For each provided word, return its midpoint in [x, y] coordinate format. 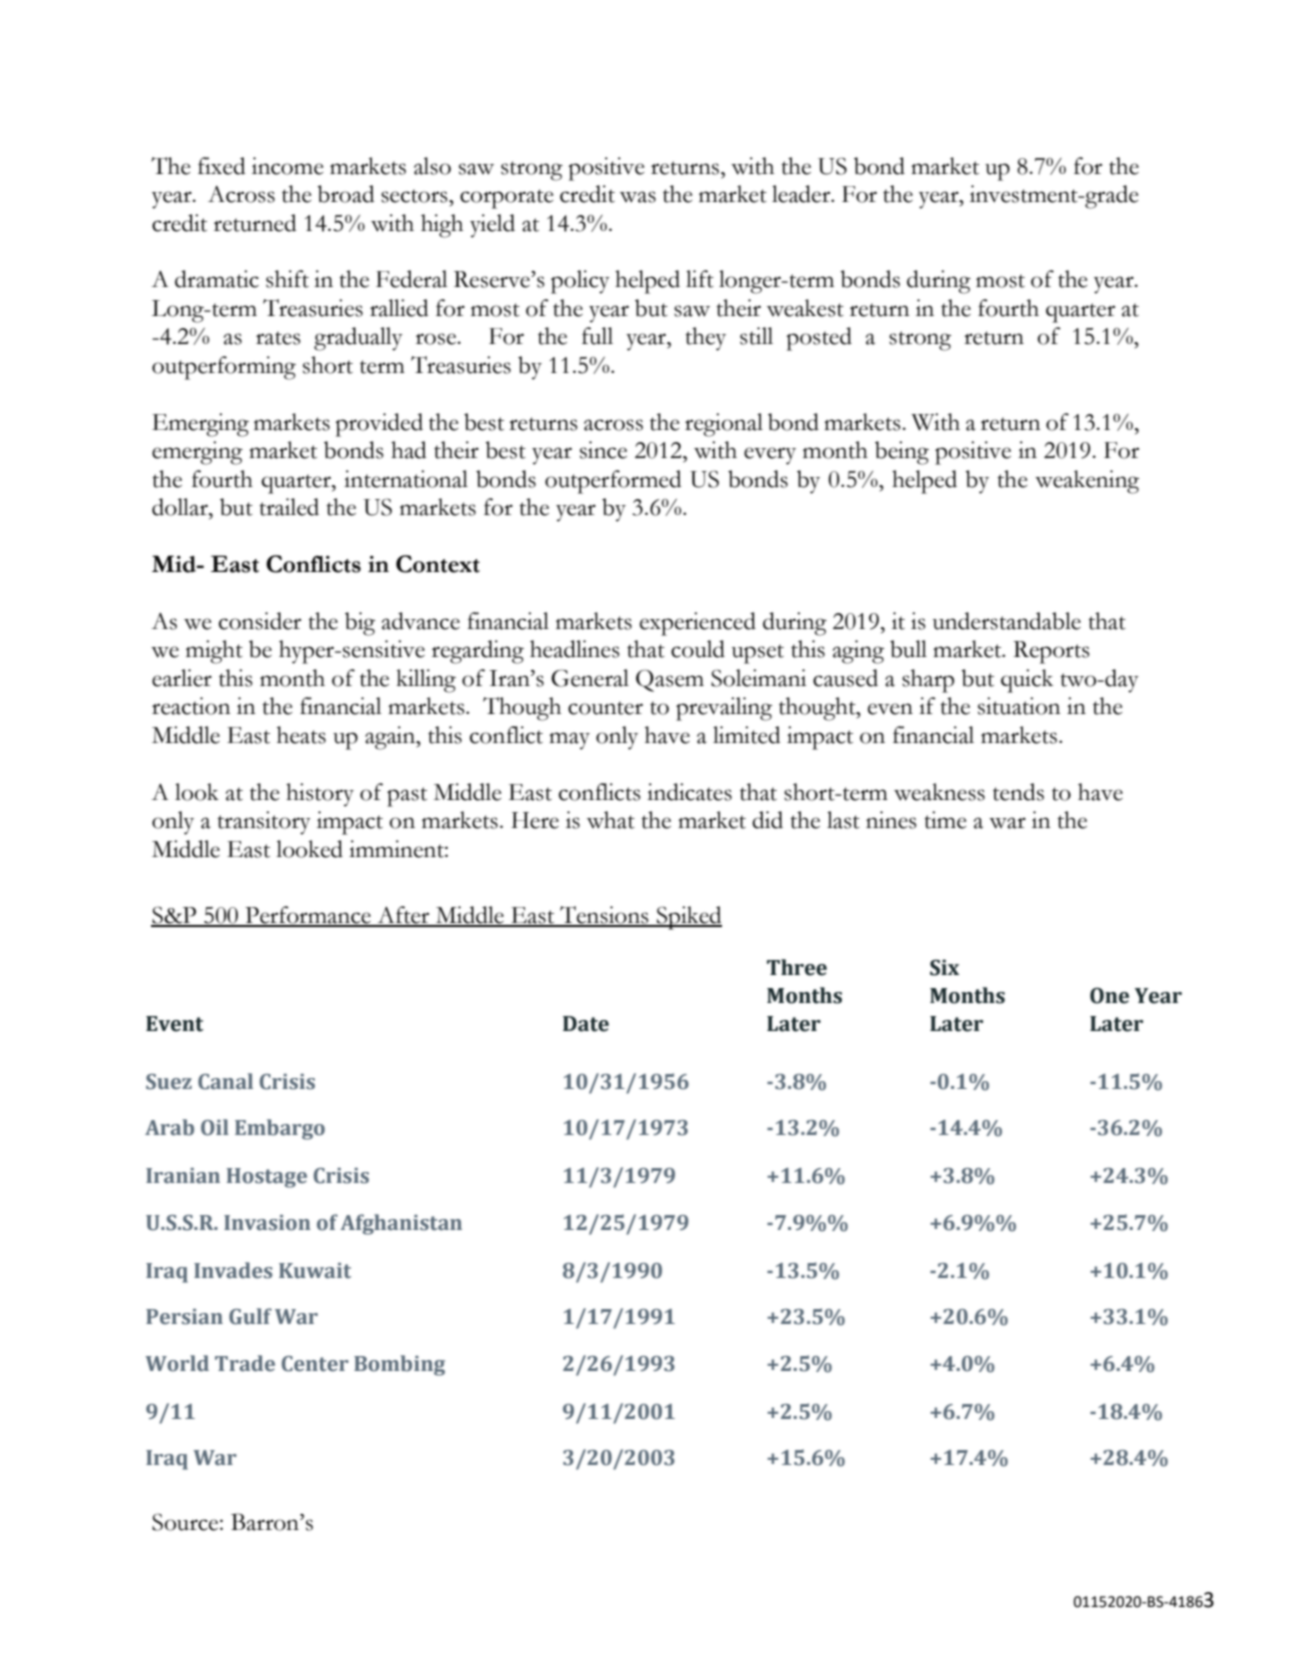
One [1109, 995]
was [638, 197]
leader [802, 194]
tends [1018, 792]
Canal [225, 1081]
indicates [689, 792]
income [288, 166]
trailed [289, 507]
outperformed [613, 482]
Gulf [250, 1316]
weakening [1087, 482]
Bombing [399, 1365]
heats [301, 735]
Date [586, 1024]
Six [944, 967]
